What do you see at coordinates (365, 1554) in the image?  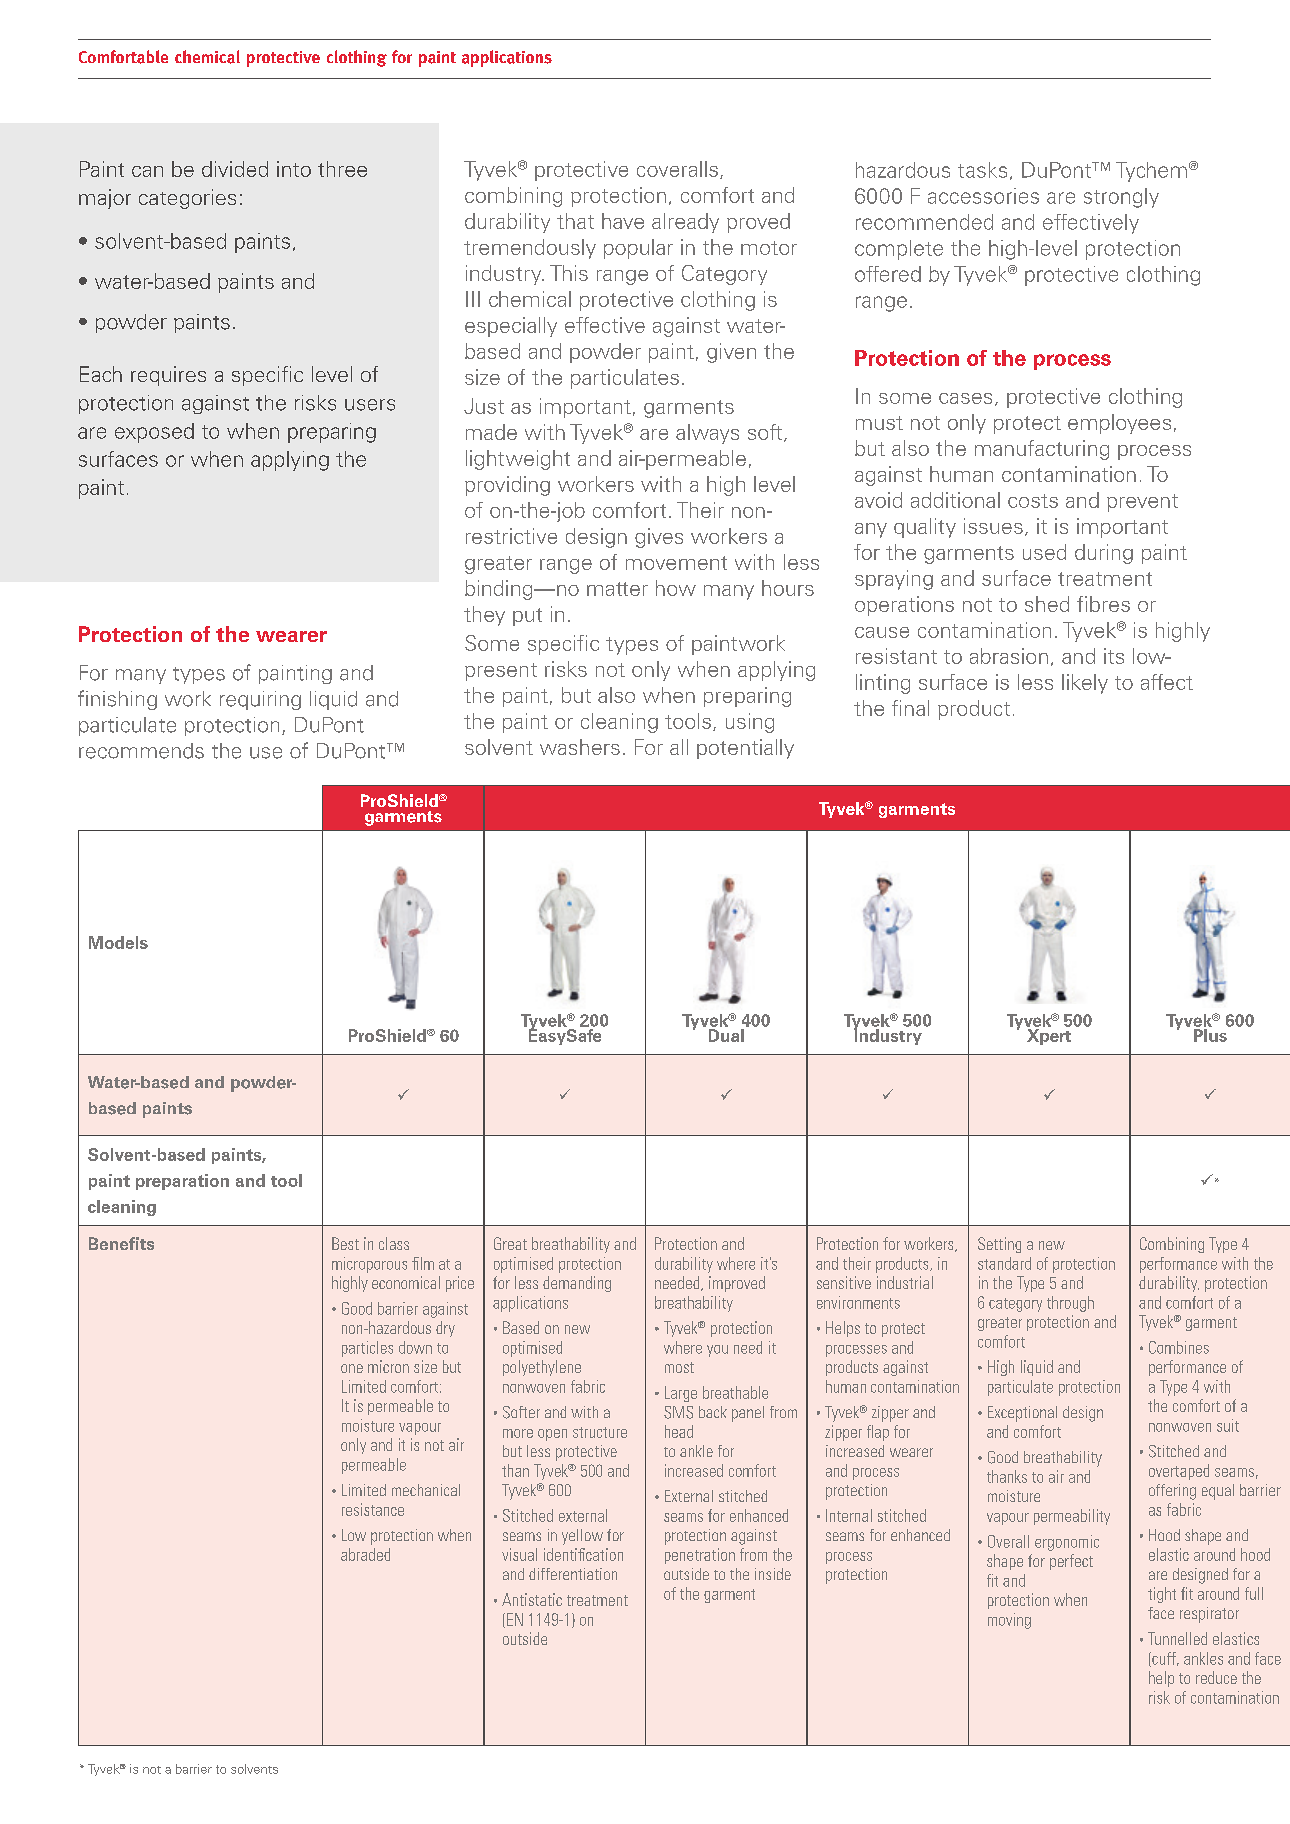 I see `abraded` at bounding box center [365, 1554].
